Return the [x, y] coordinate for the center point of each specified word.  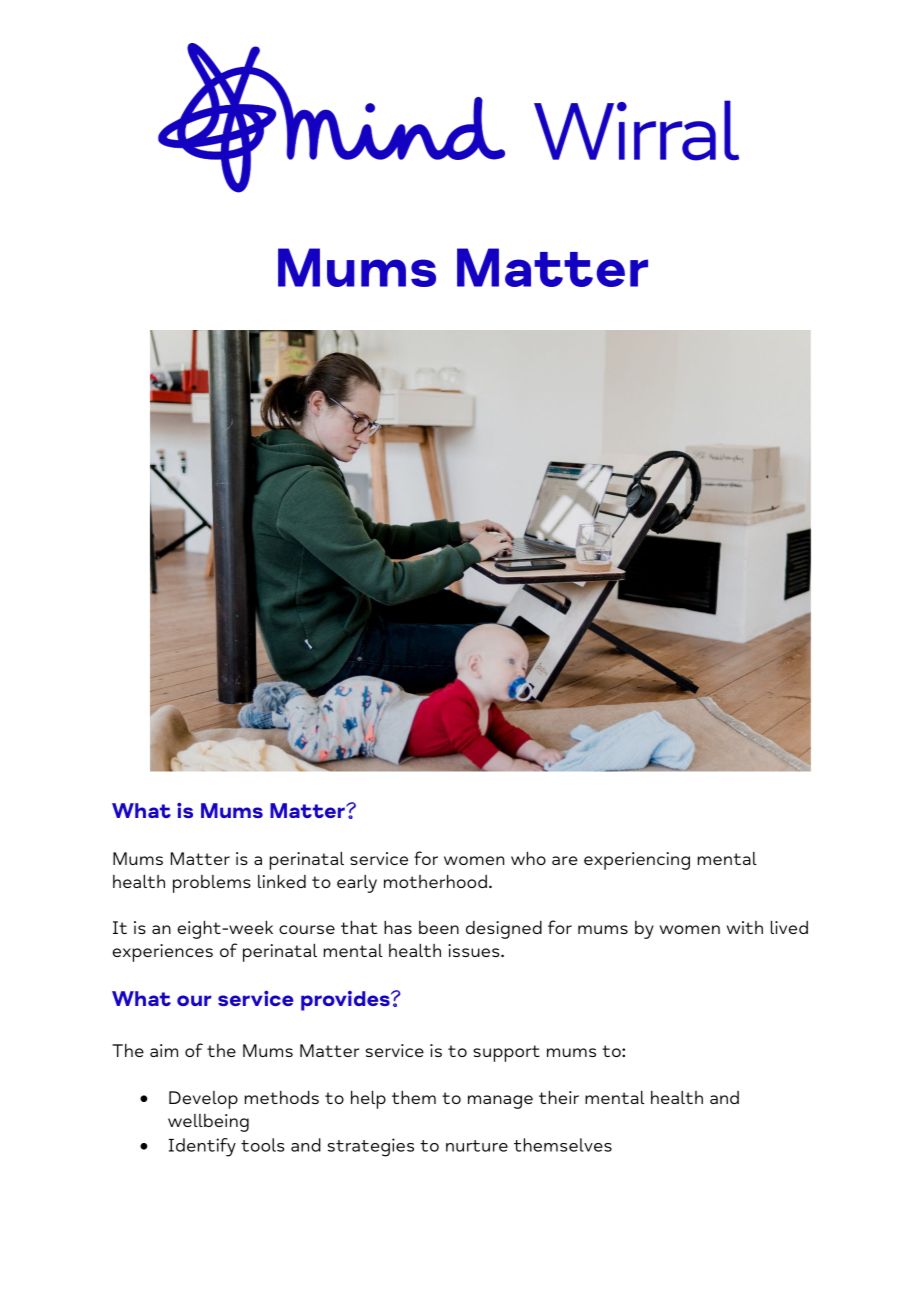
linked [282, 881]
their [559, 1097]
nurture [477, 1146]
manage [500, 1102]
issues [475, 950]
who [528, 858]
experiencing [637, 861]
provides [346, 1001]
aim [164, 1050]
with [745, 927]
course [307, 929]
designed [504, 930]
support [506, 1053]
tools [262, 1145]
